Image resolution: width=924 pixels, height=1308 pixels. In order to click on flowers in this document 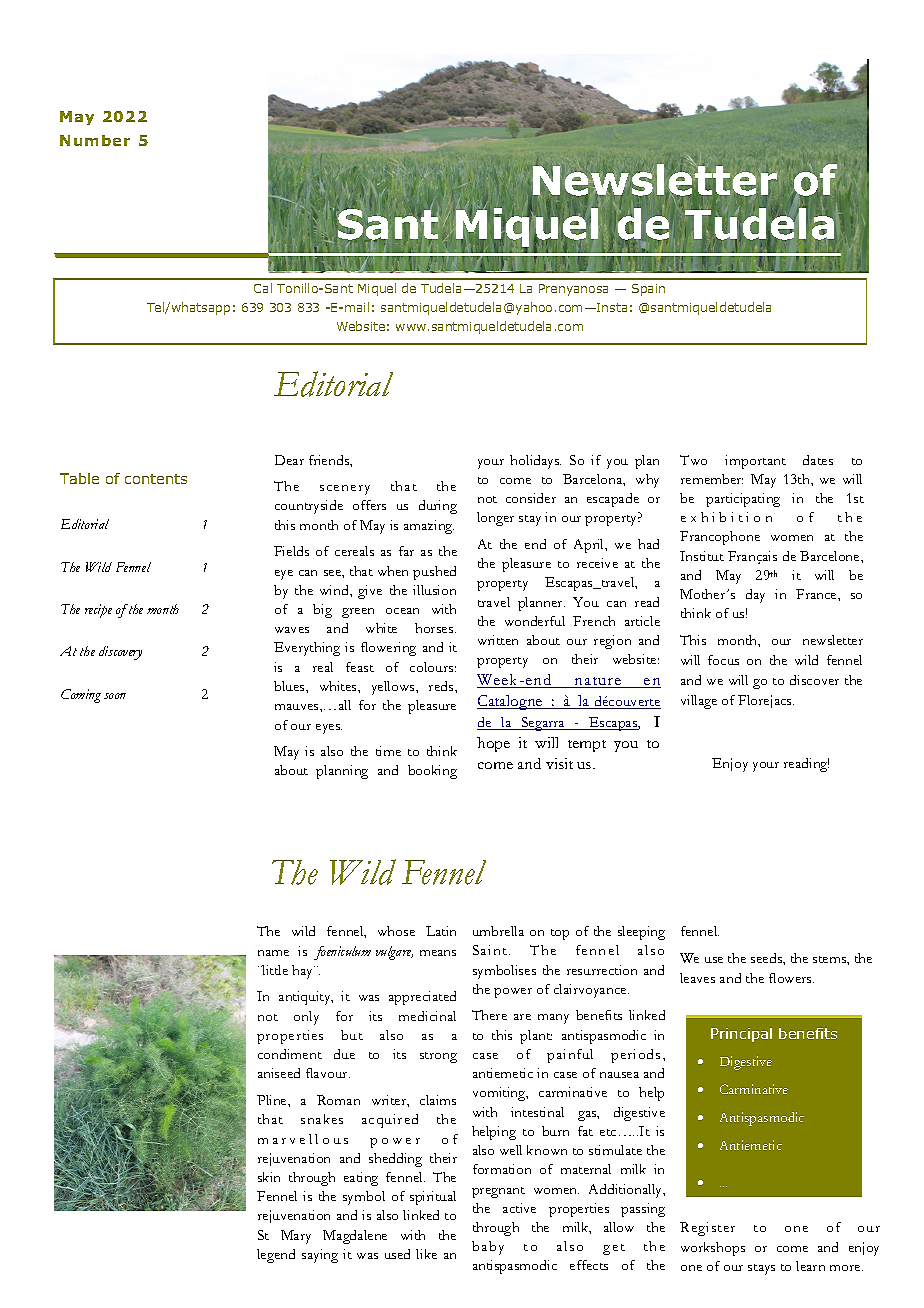, I will do `click(791, 978)`.
